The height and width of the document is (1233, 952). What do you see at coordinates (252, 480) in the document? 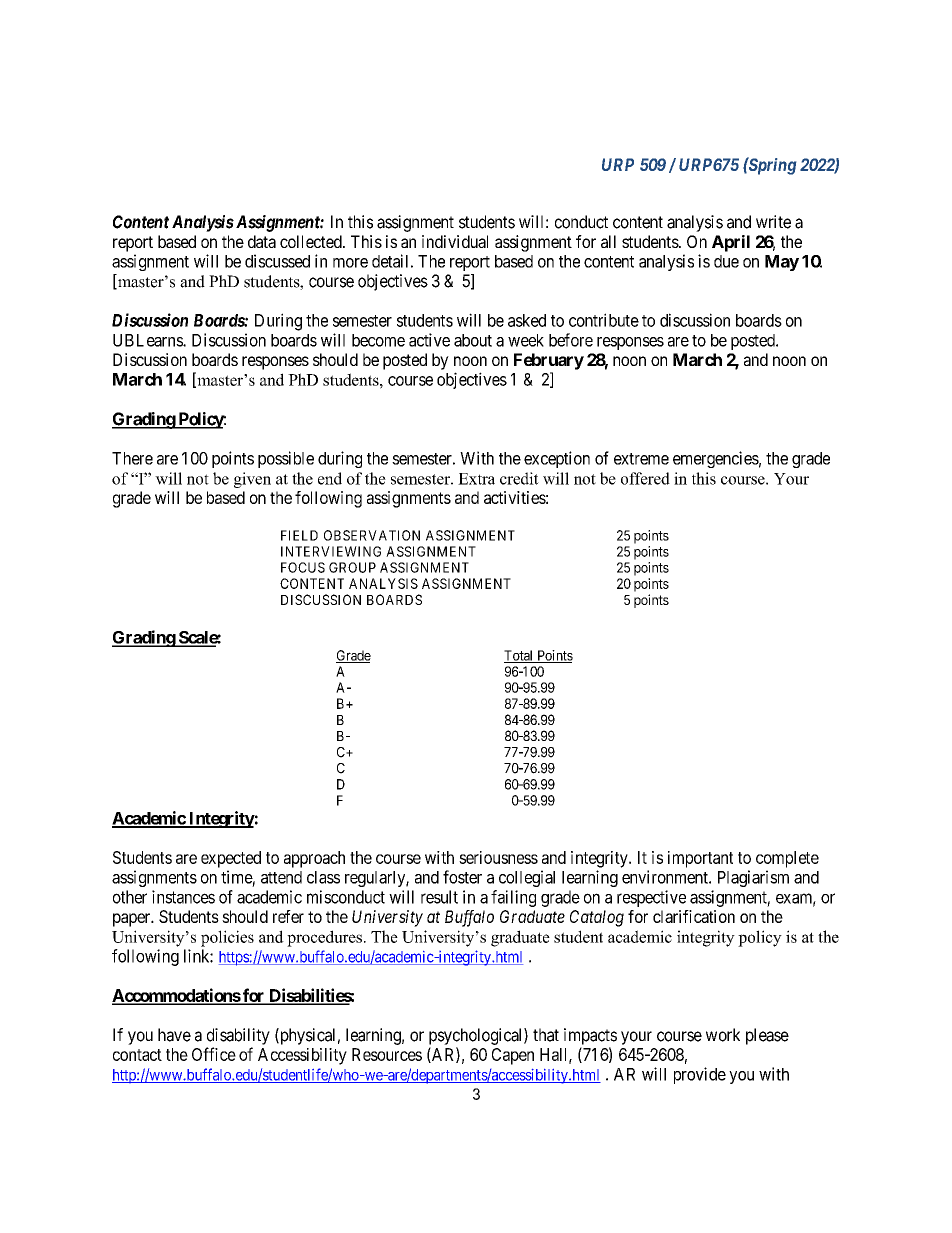
I see `given` at bounding box center [252, 480].
